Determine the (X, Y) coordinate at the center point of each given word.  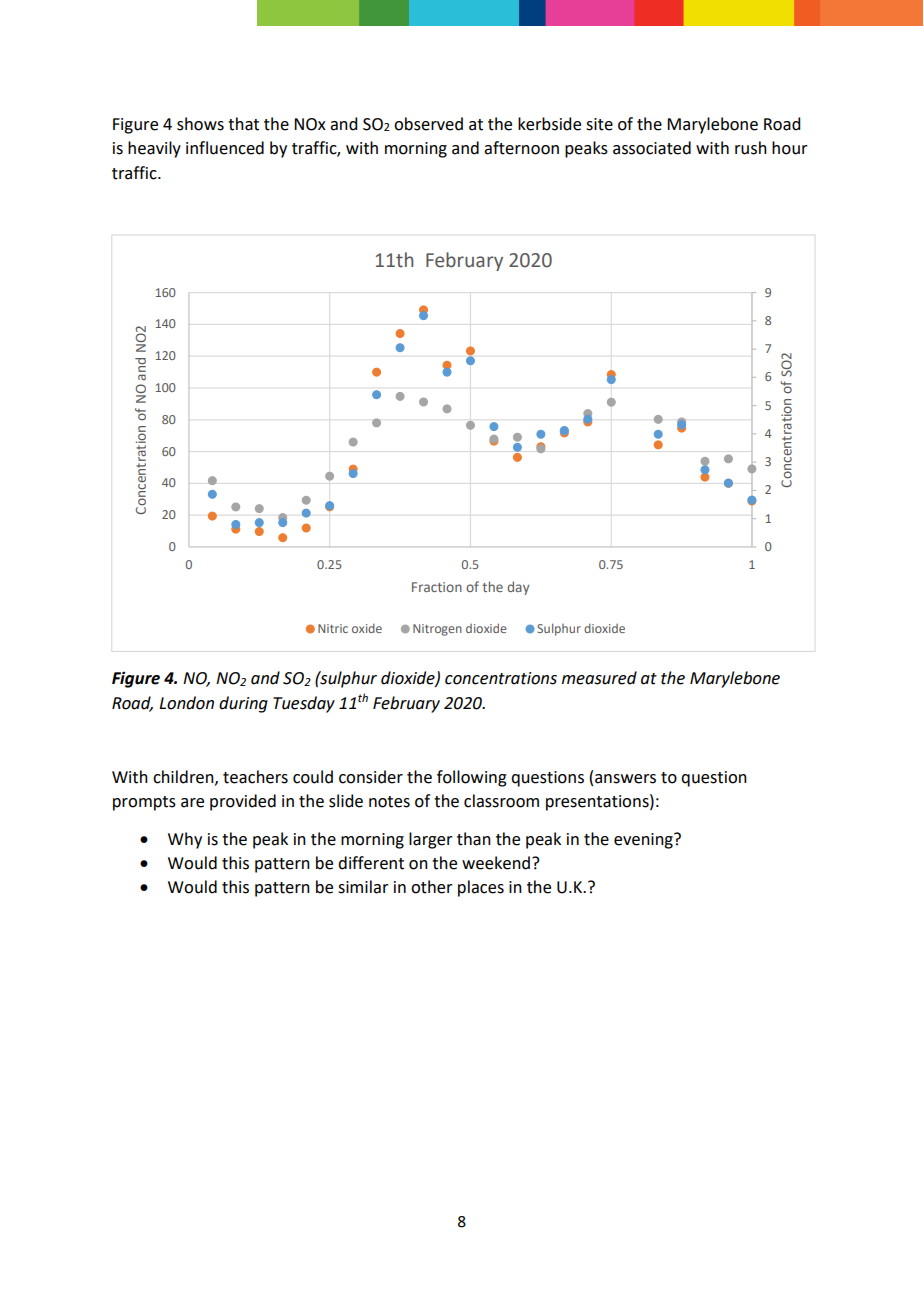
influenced (225, 148)
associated (652, 148)
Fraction (437, 587)
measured (599, 678)
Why (185, 840)
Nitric (333, 628)
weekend (496, 863)
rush (751, 148)
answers (625, 779)
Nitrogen (437, 630)
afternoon (521, 148)
